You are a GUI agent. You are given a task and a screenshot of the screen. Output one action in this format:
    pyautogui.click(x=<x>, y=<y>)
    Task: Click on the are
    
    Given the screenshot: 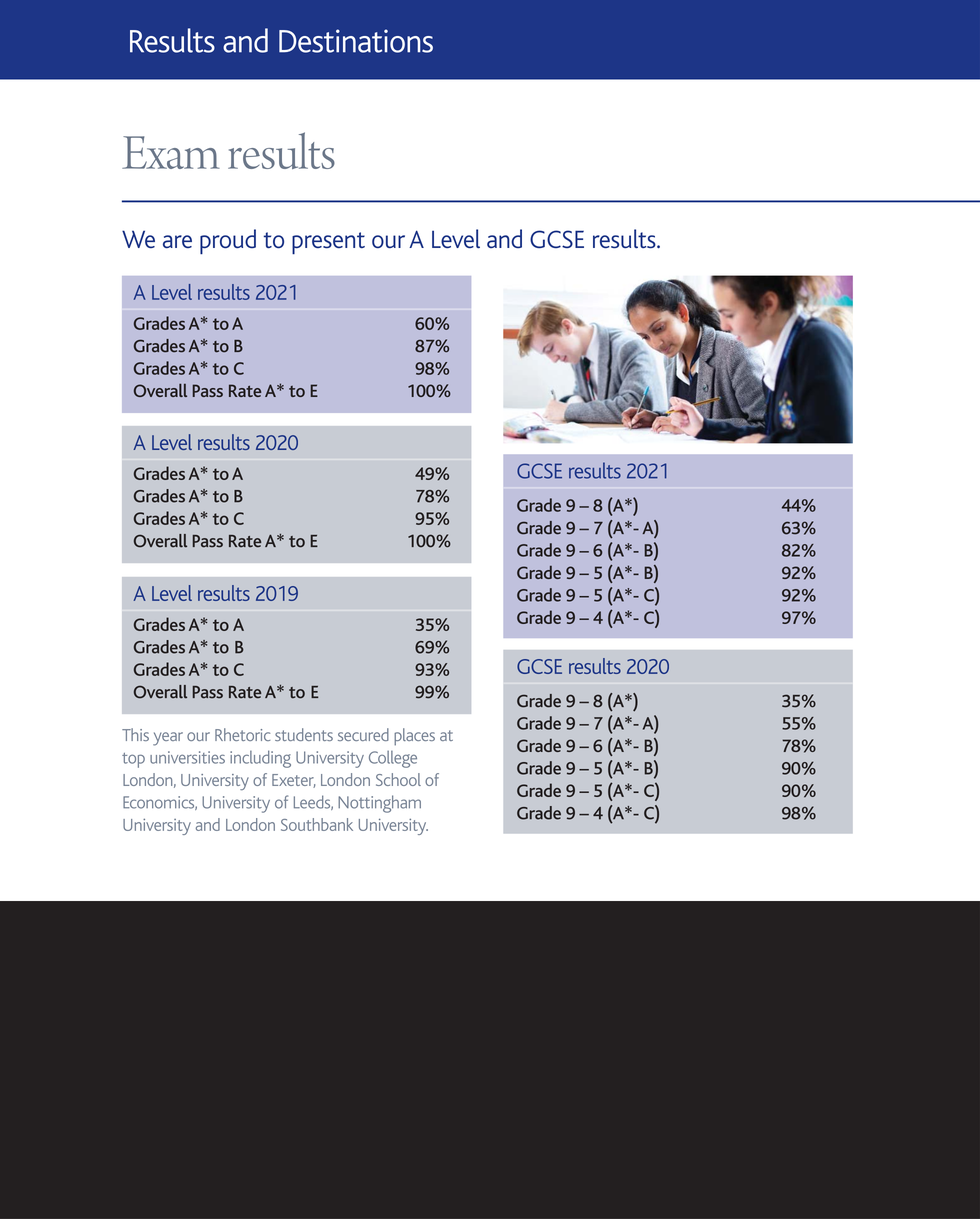 What is the action you would take?
    pyautogui.click(x=177, y=241)
